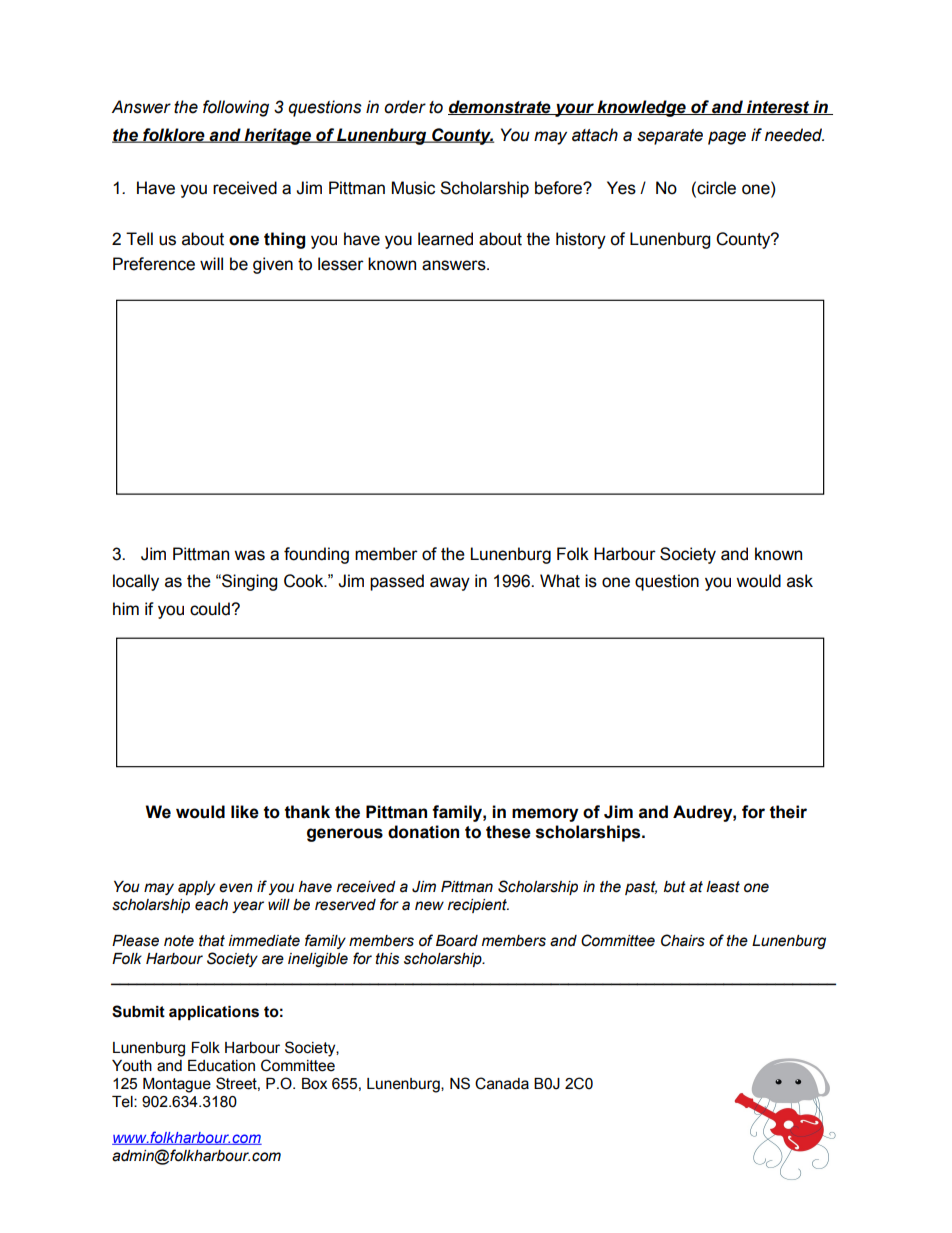  I want to click on ask, so click(800, 581).
